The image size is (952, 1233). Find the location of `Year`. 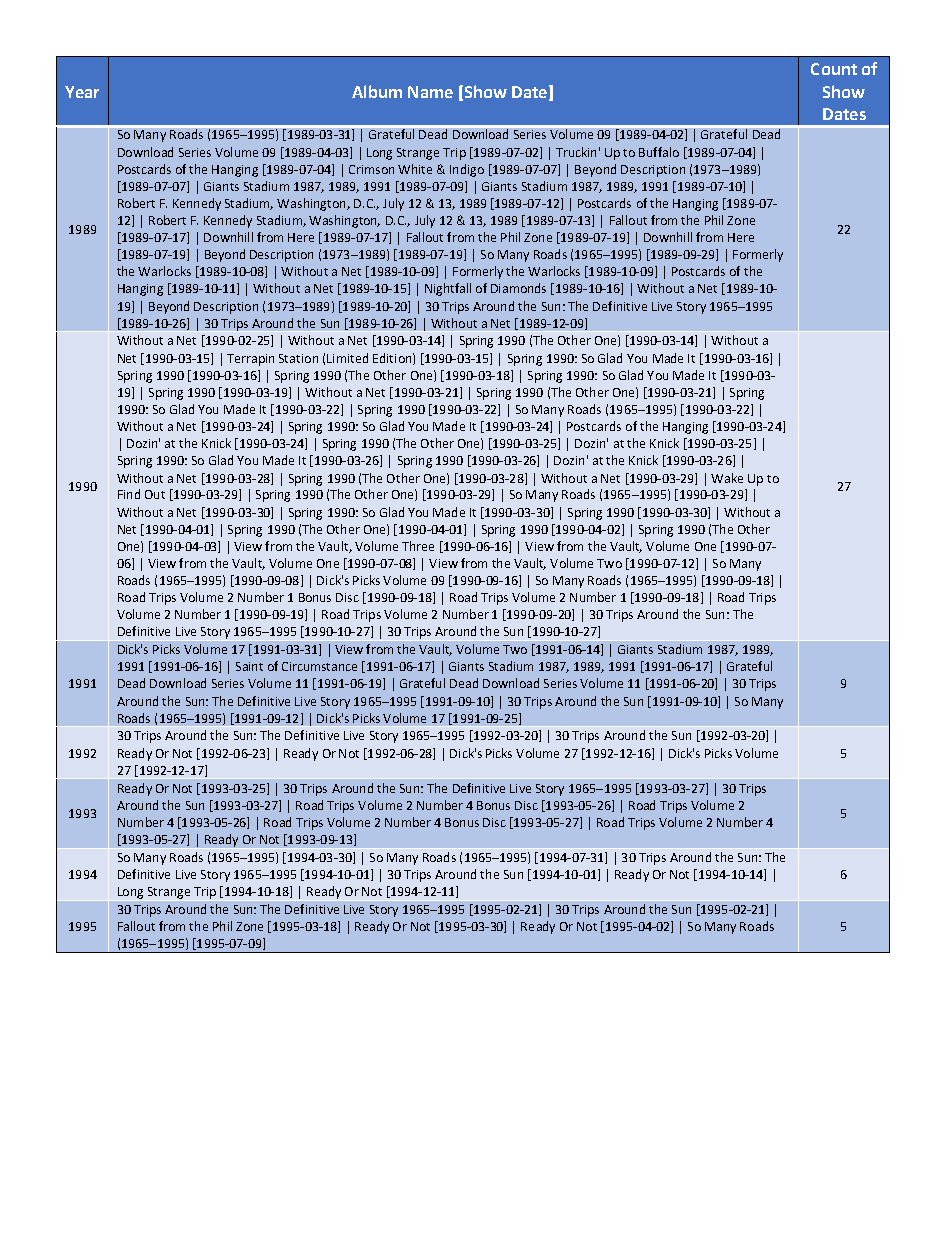

Year is located at coordinates (82, 92).
